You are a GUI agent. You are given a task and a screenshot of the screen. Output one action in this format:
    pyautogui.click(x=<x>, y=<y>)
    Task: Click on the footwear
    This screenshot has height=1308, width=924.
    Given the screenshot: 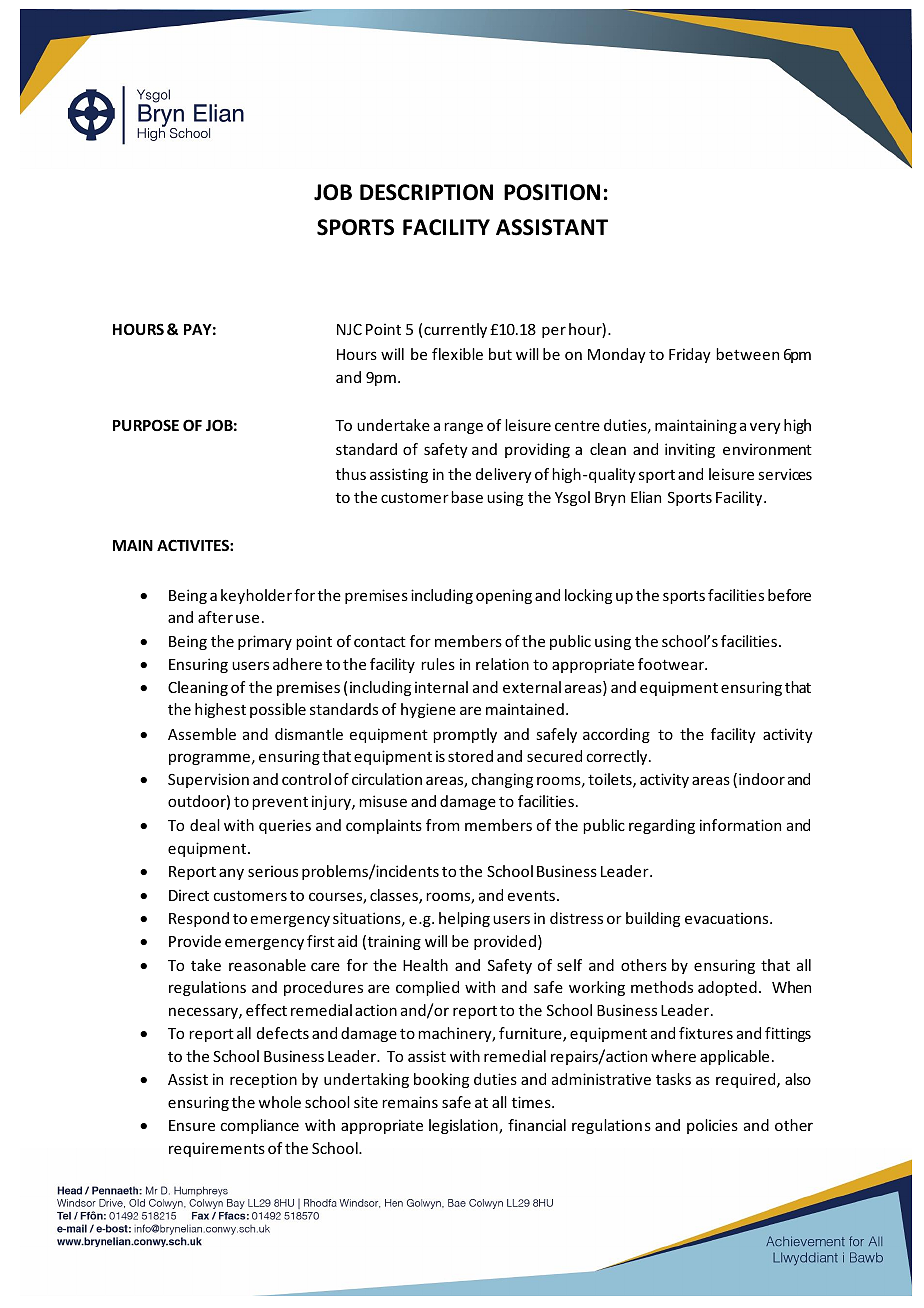 What is the action you would take?
    pyautogui.click(x=672, y=664)
